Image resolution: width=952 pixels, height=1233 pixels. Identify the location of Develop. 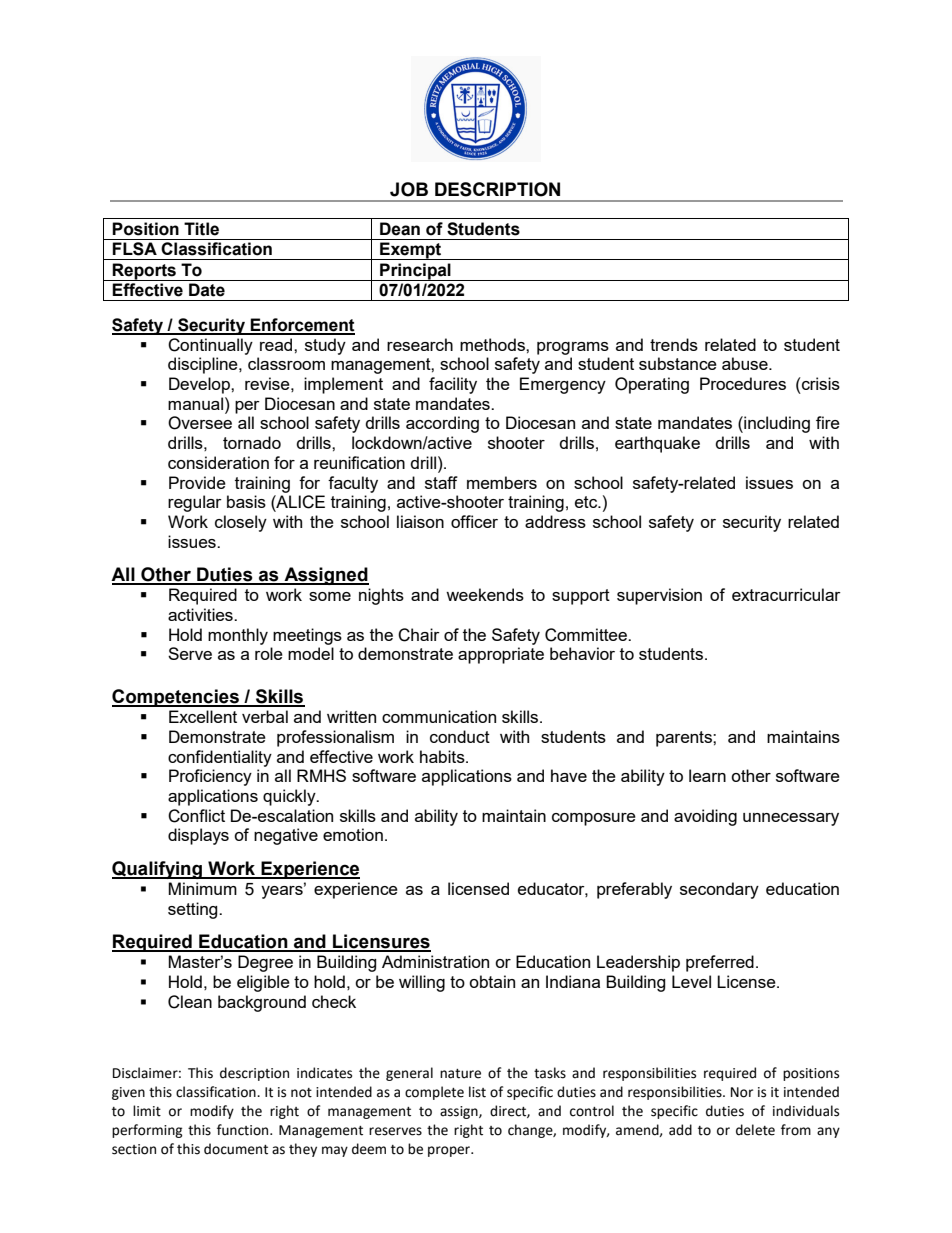
(200, 385).
